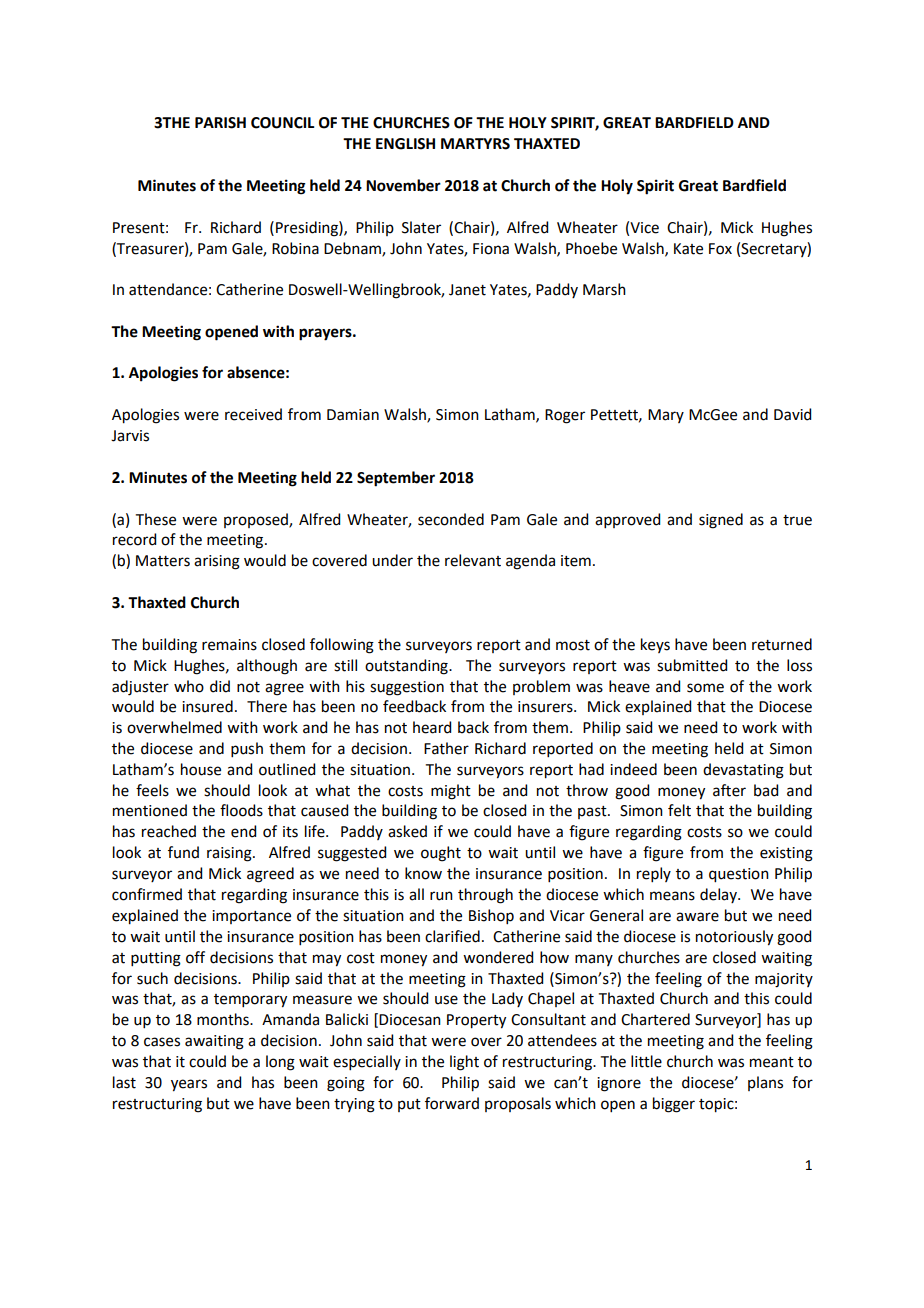 The image size is (924, 1308). I want to click on submitted, so click(692, 665).
